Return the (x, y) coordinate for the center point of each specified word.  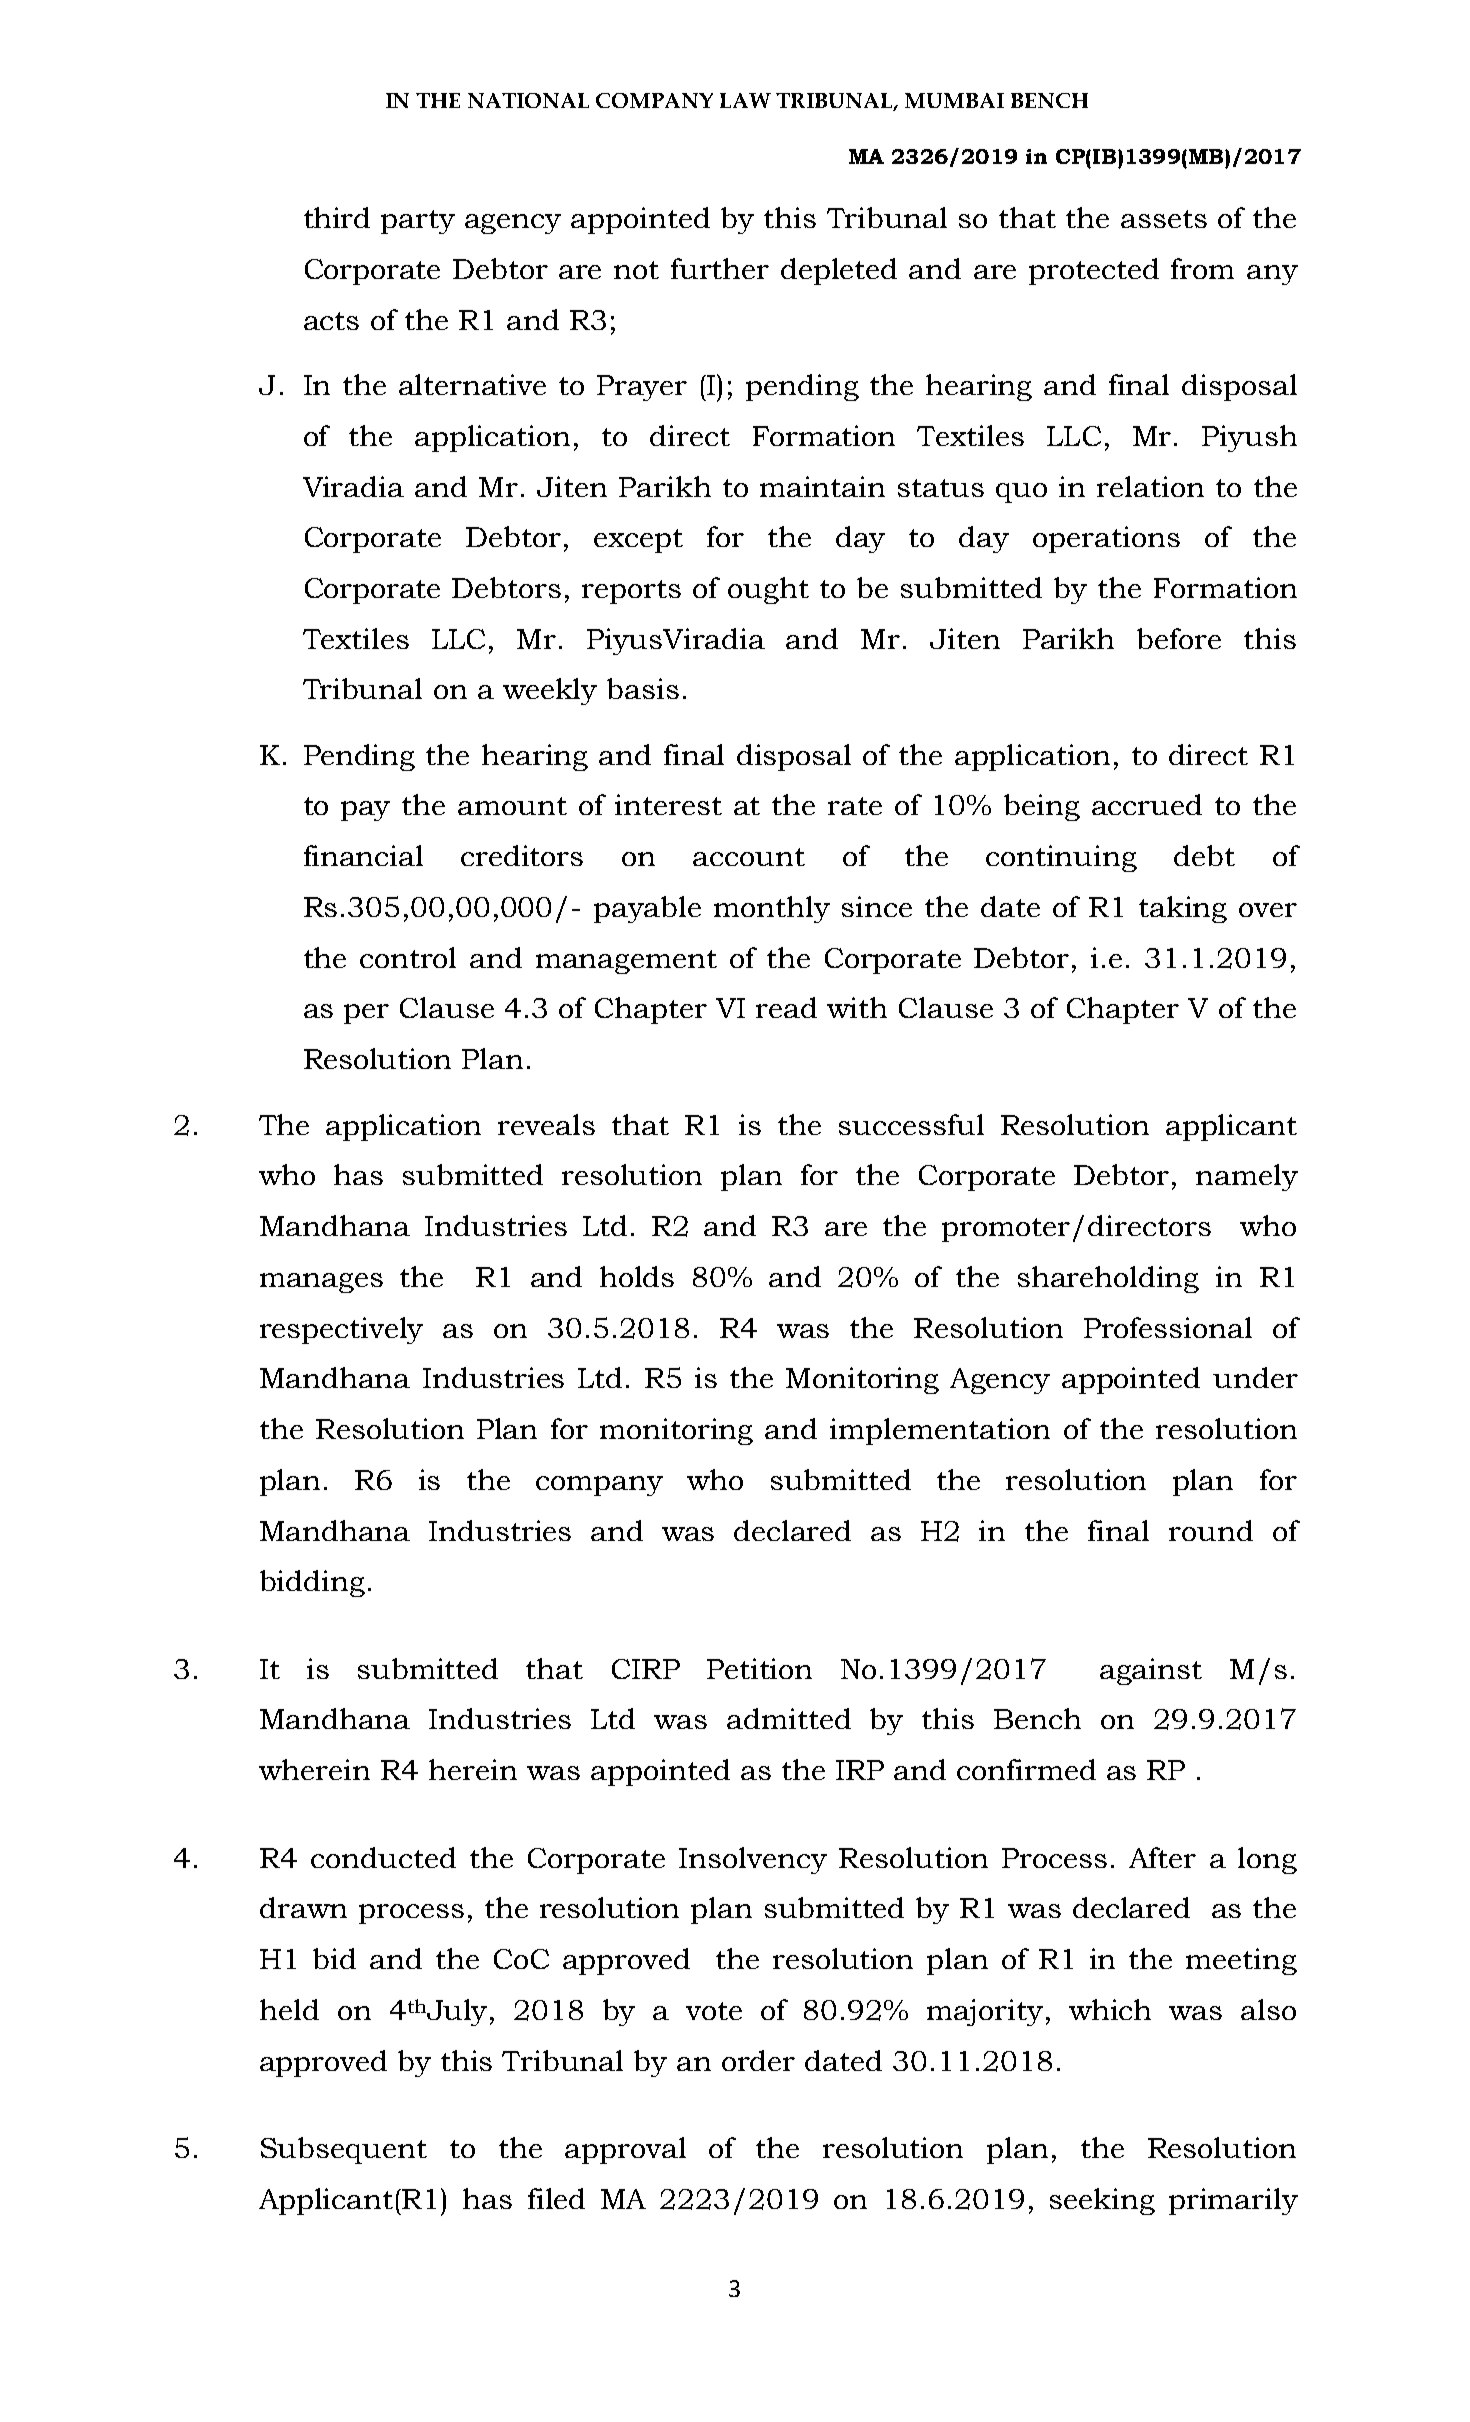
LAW (745, 100)
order (758, 2060)
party (418, 222)
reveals (546, 1124)
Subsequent (344, 2150)
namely (1247, 1177)
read (786, 1007)
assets (1164, 219)
